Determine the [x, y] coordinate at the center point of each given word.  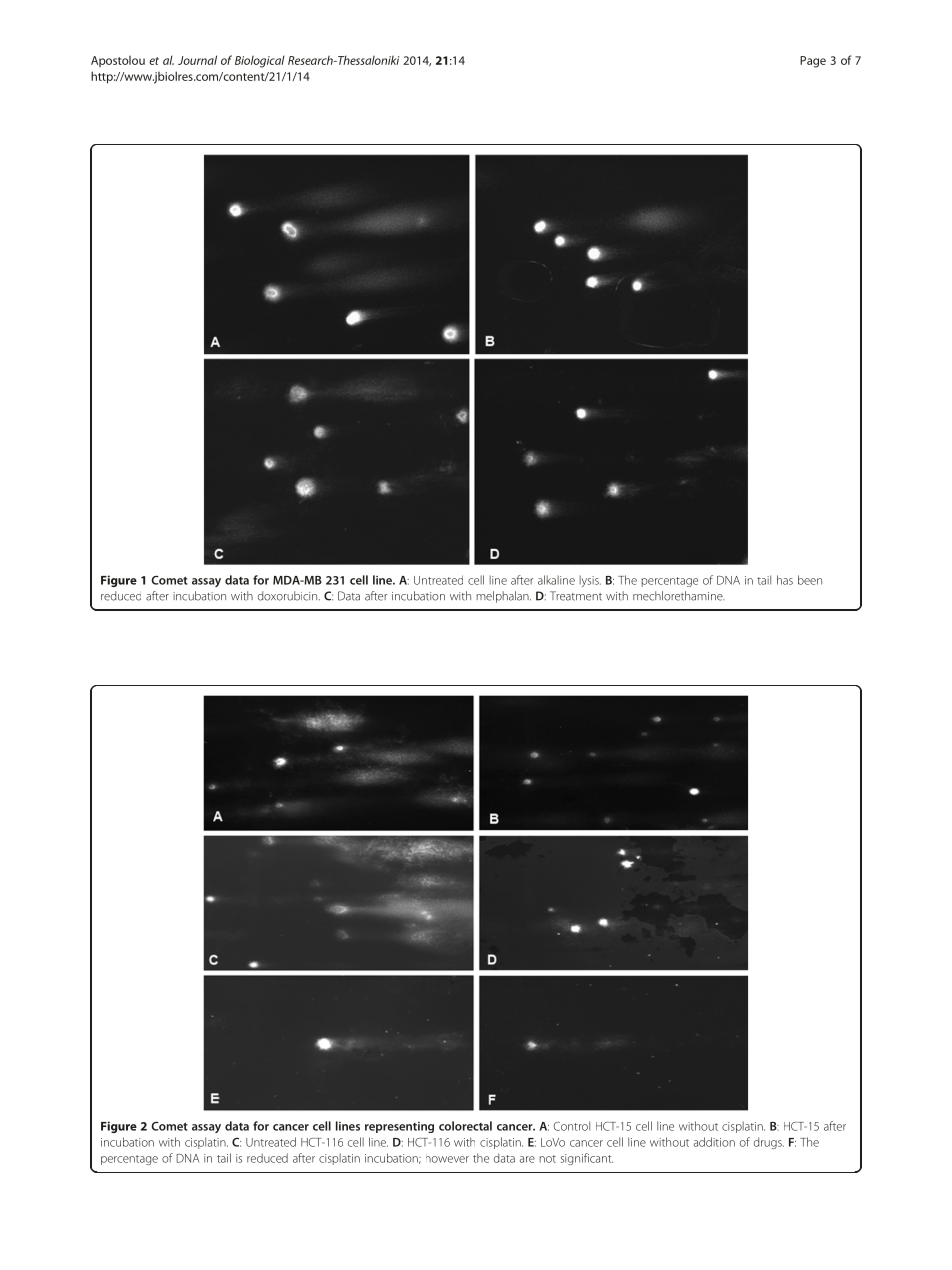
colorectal [465, 1126]
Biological [260, 61]
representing [399, 1127]
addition [714, 1142]
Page [813, 62]
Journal [197, 60]
